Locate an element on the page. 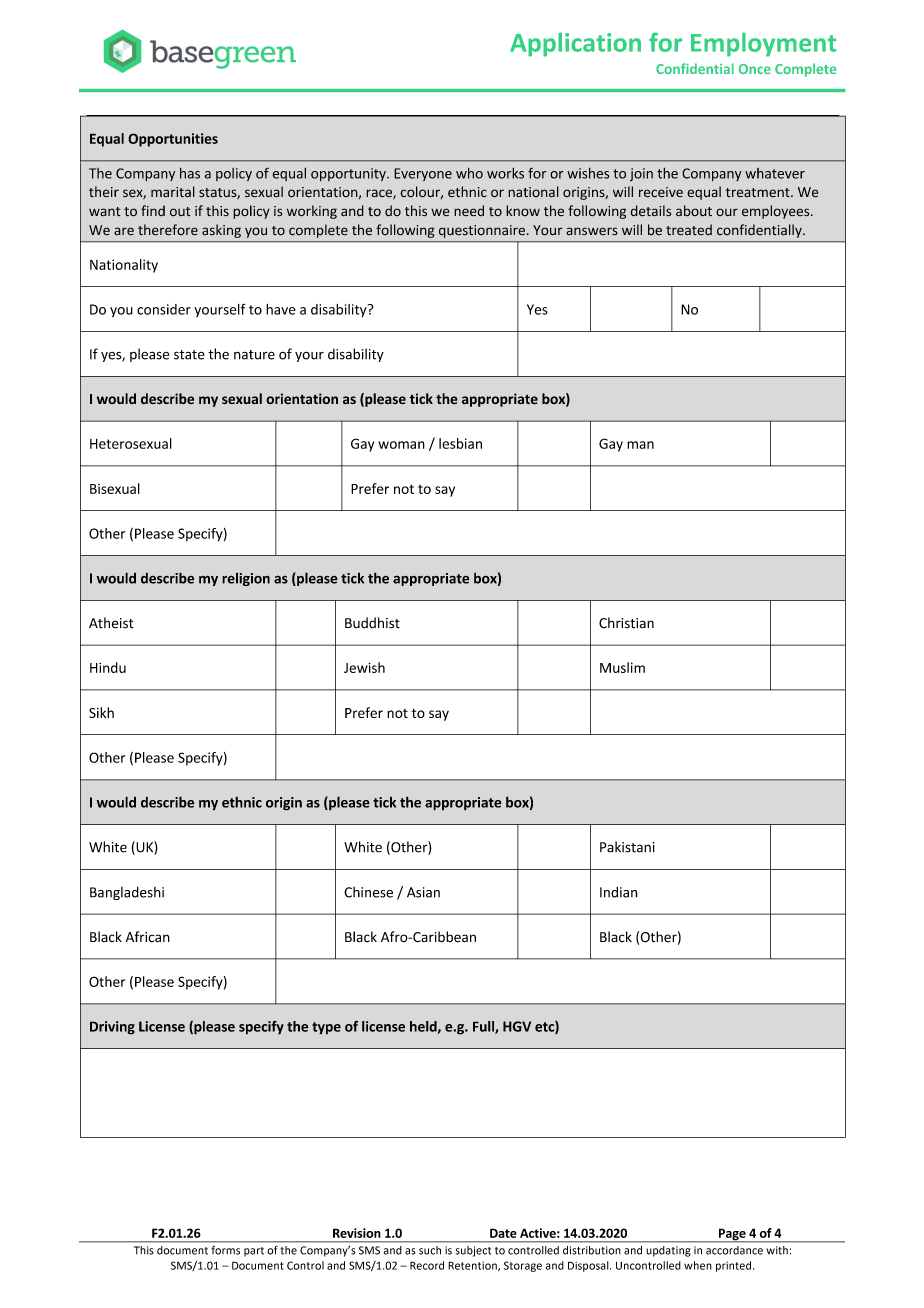 The height and width of the image is (1308, 924). Everyone is located at coordinates (423, 174).
